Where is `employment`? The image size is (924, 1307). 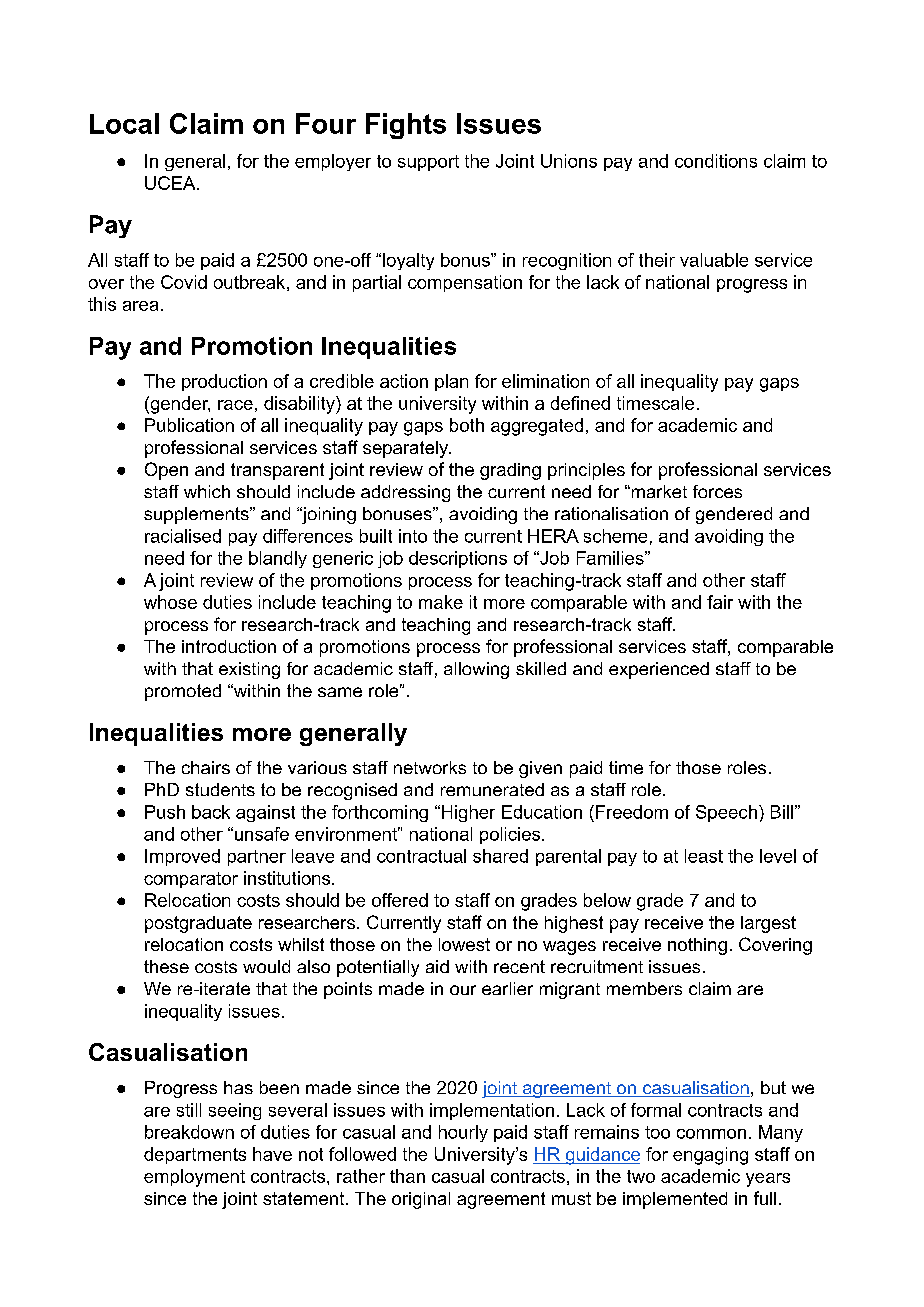 employment is located at coordinates (194, 1178).
